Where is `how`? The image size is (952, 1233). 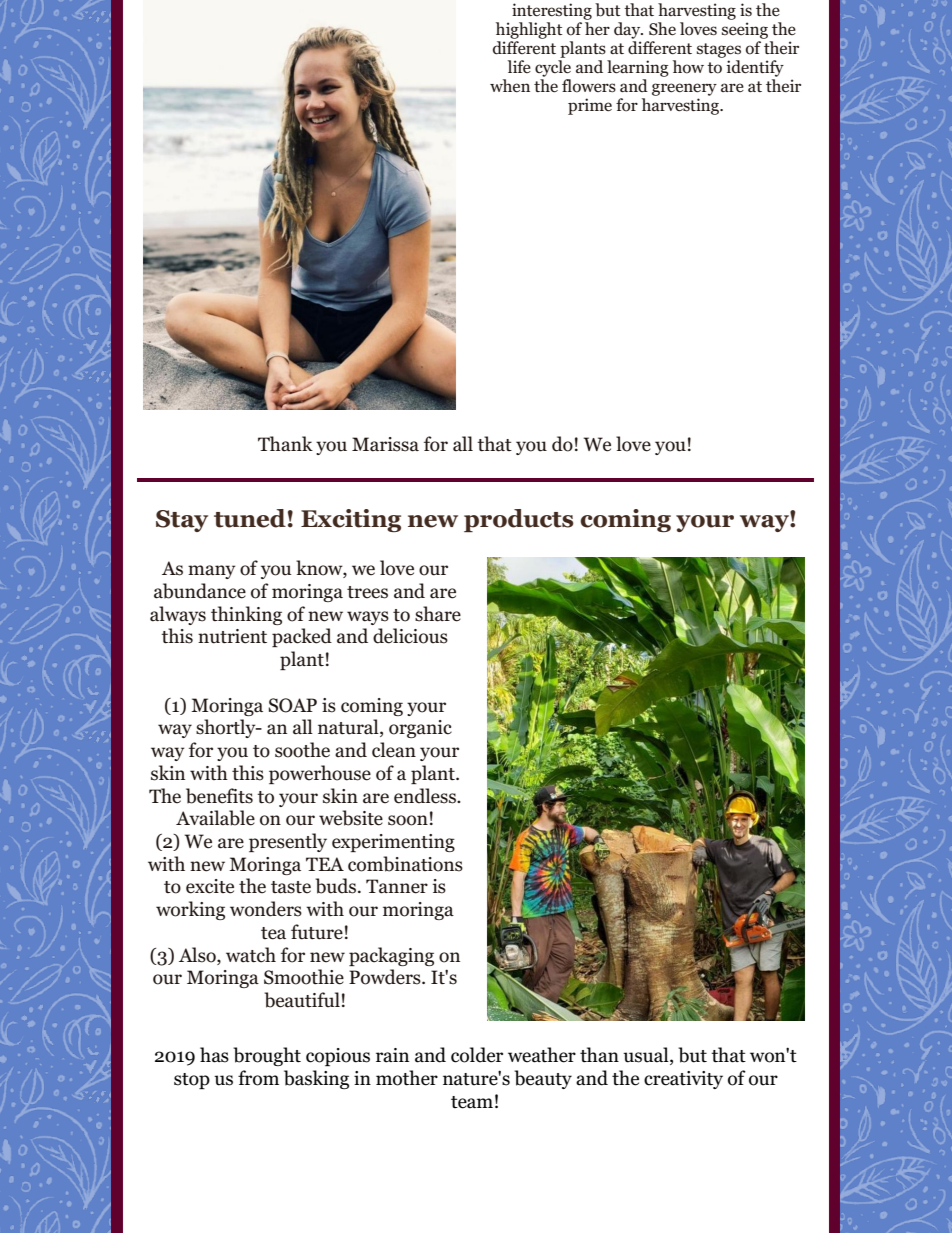 how is located at coordinates (688, 67).
